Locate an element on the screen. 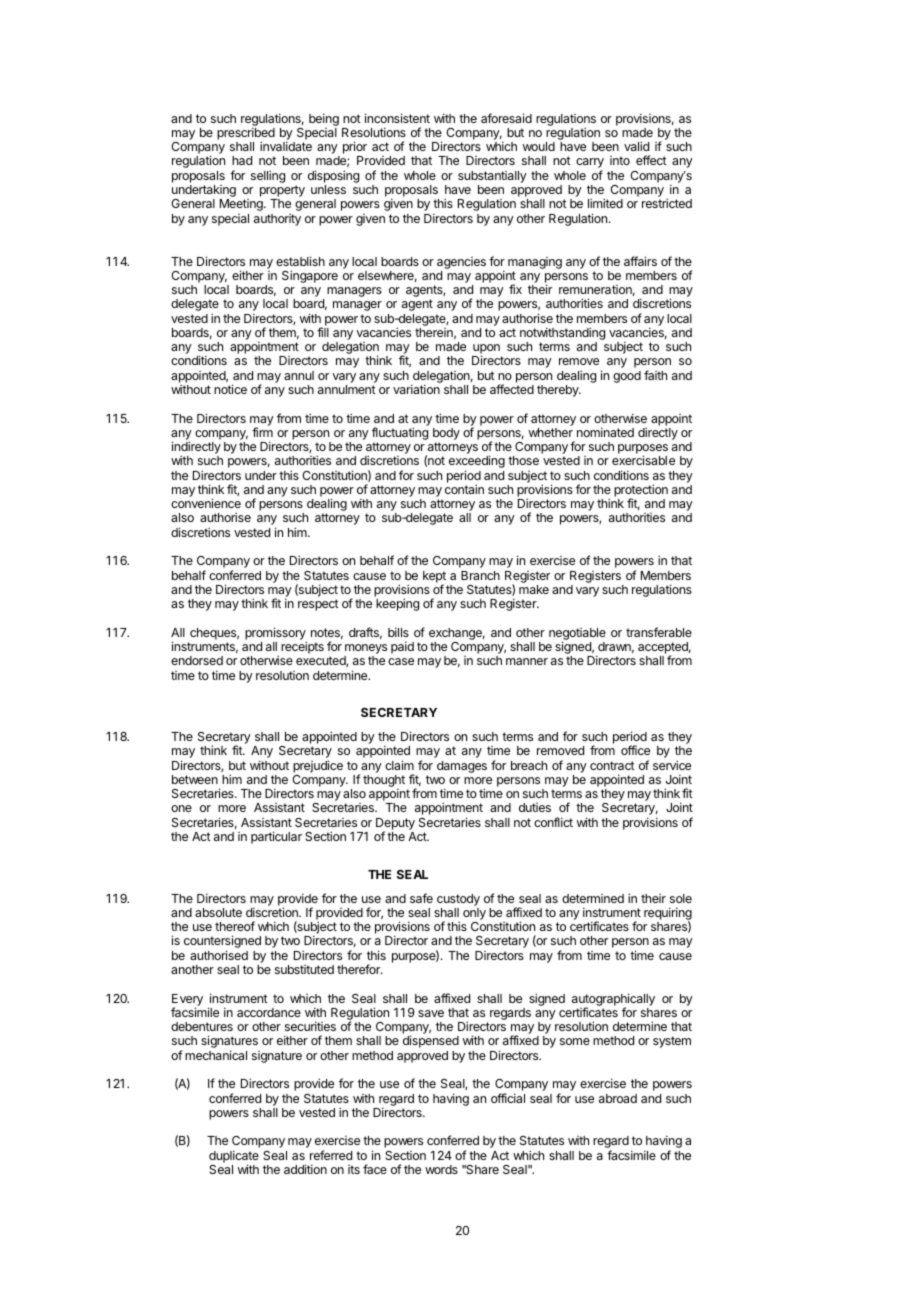 This screenshot has height=1308, width=924. convenience is located at coordinates (206, 503).
